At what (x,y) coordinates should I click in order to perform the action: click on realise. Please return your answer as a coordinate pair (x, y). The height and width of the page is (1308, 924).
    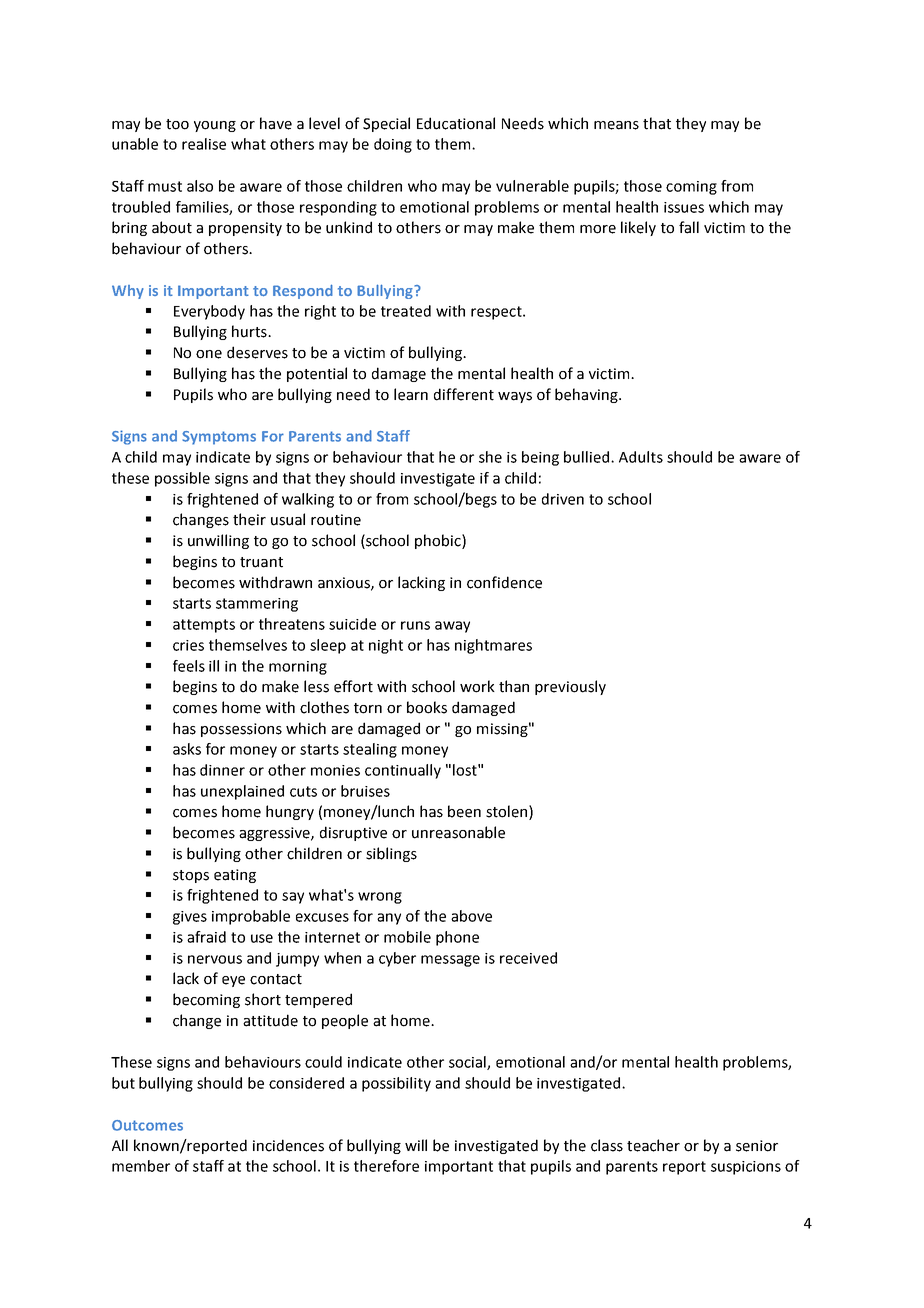
    Looking at the image, I should click on (204, 144).
